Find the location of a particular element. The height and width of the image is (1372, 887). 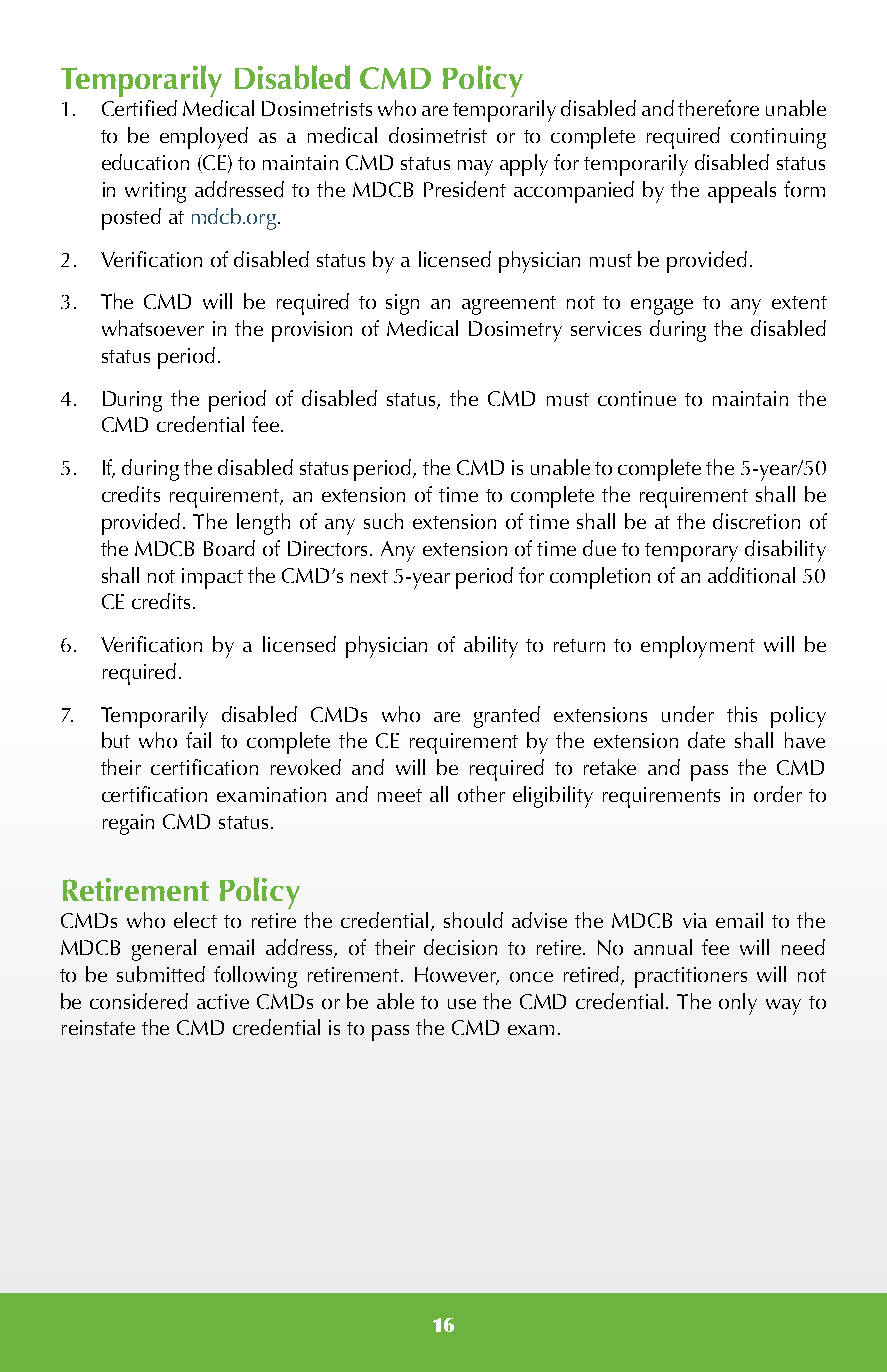

additional is located at coordinates (751, 575).
